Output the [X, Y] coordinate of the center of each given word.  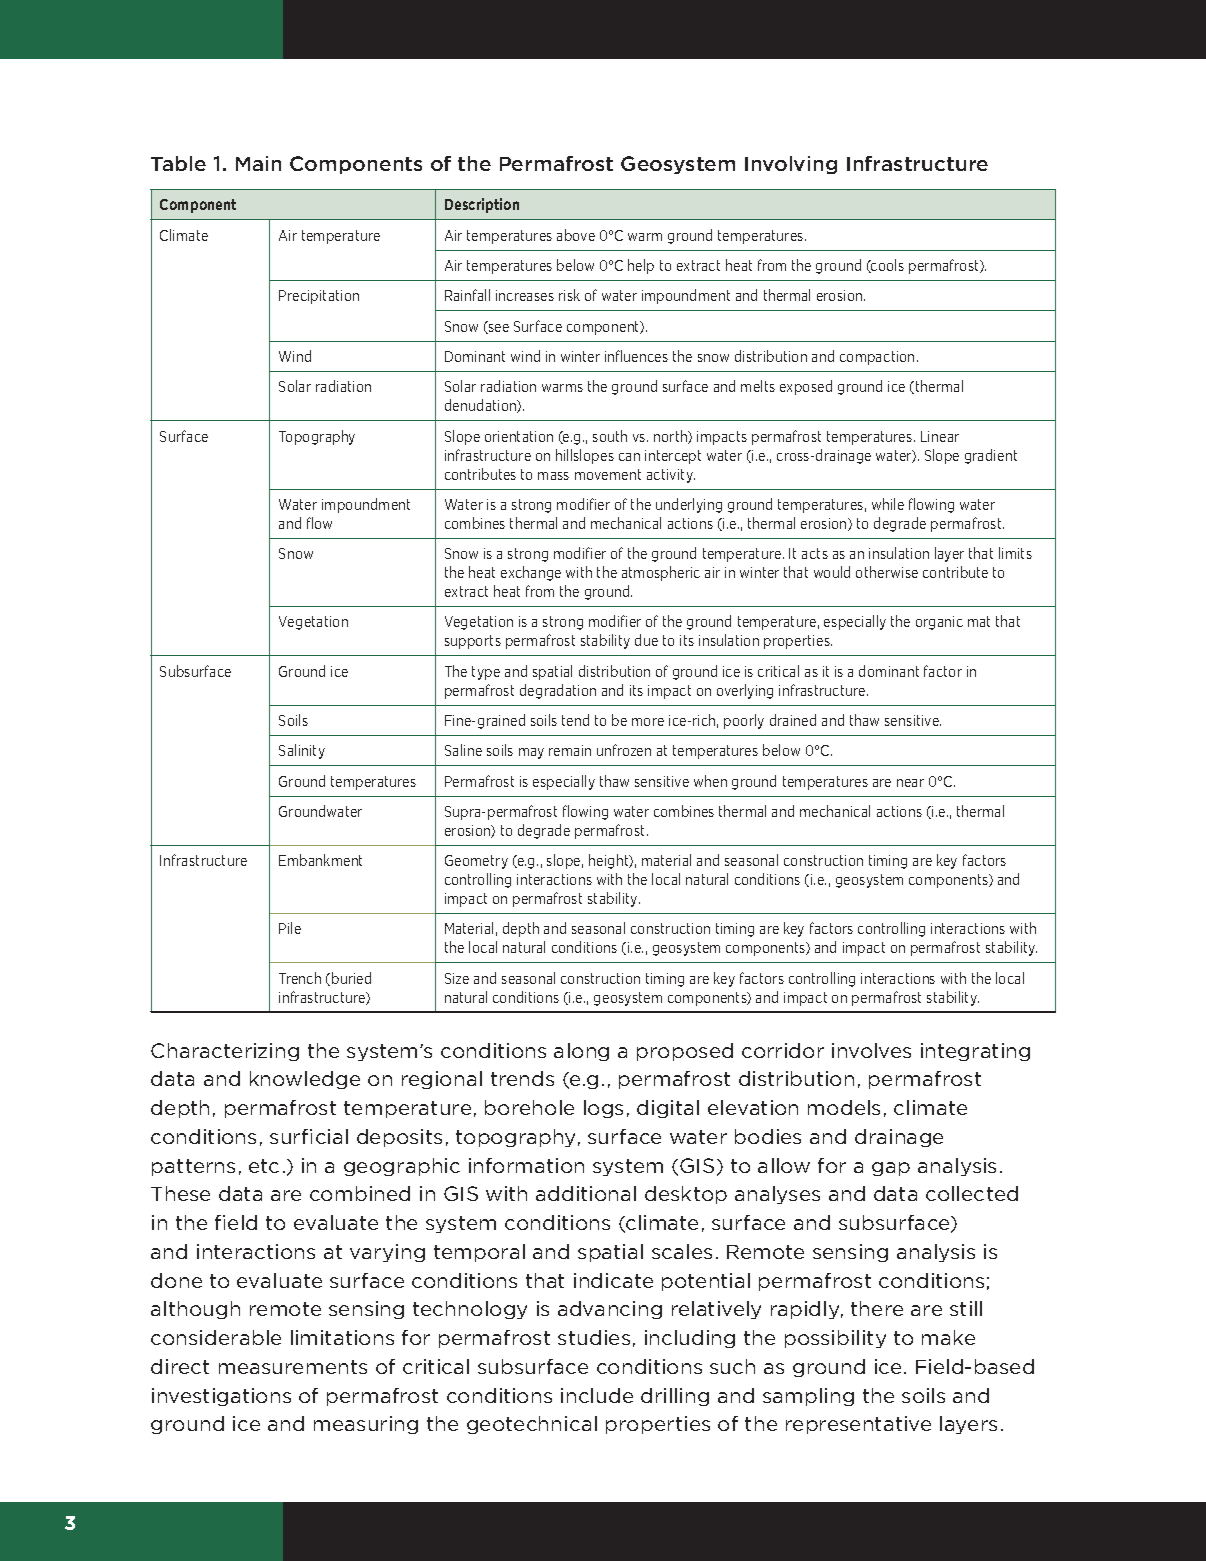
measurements [293, 1367]
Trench [300, 978]
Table [178, 163]
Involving [791, 165]
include [597, 1395]
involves [871, 1050]
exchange [531, 573]
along [581, 1052]
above [576, 235]
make [948, 1337]
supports [473, 642]
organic [939, 623]
